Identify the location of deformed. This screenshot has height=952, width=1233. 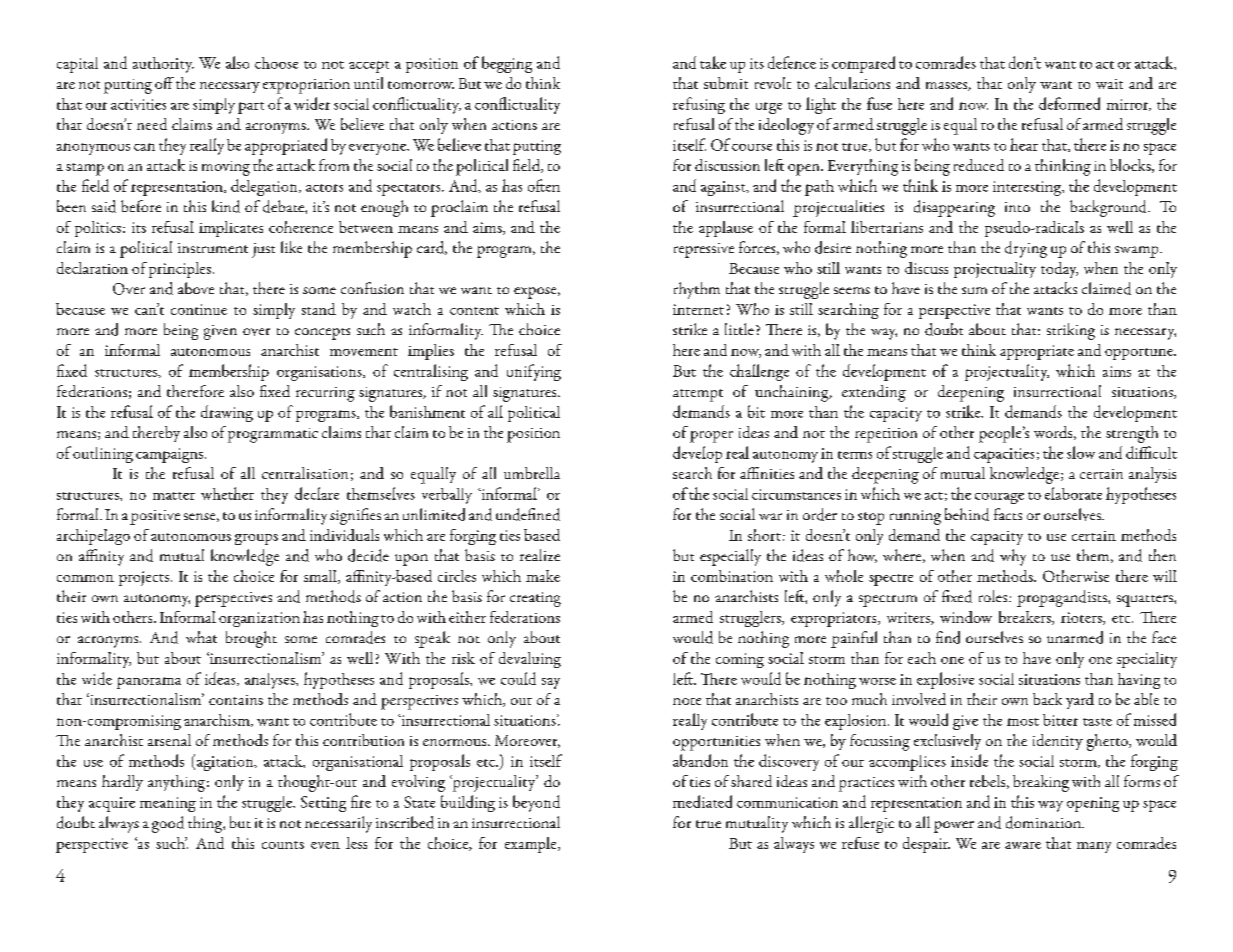
(1069, 103).
